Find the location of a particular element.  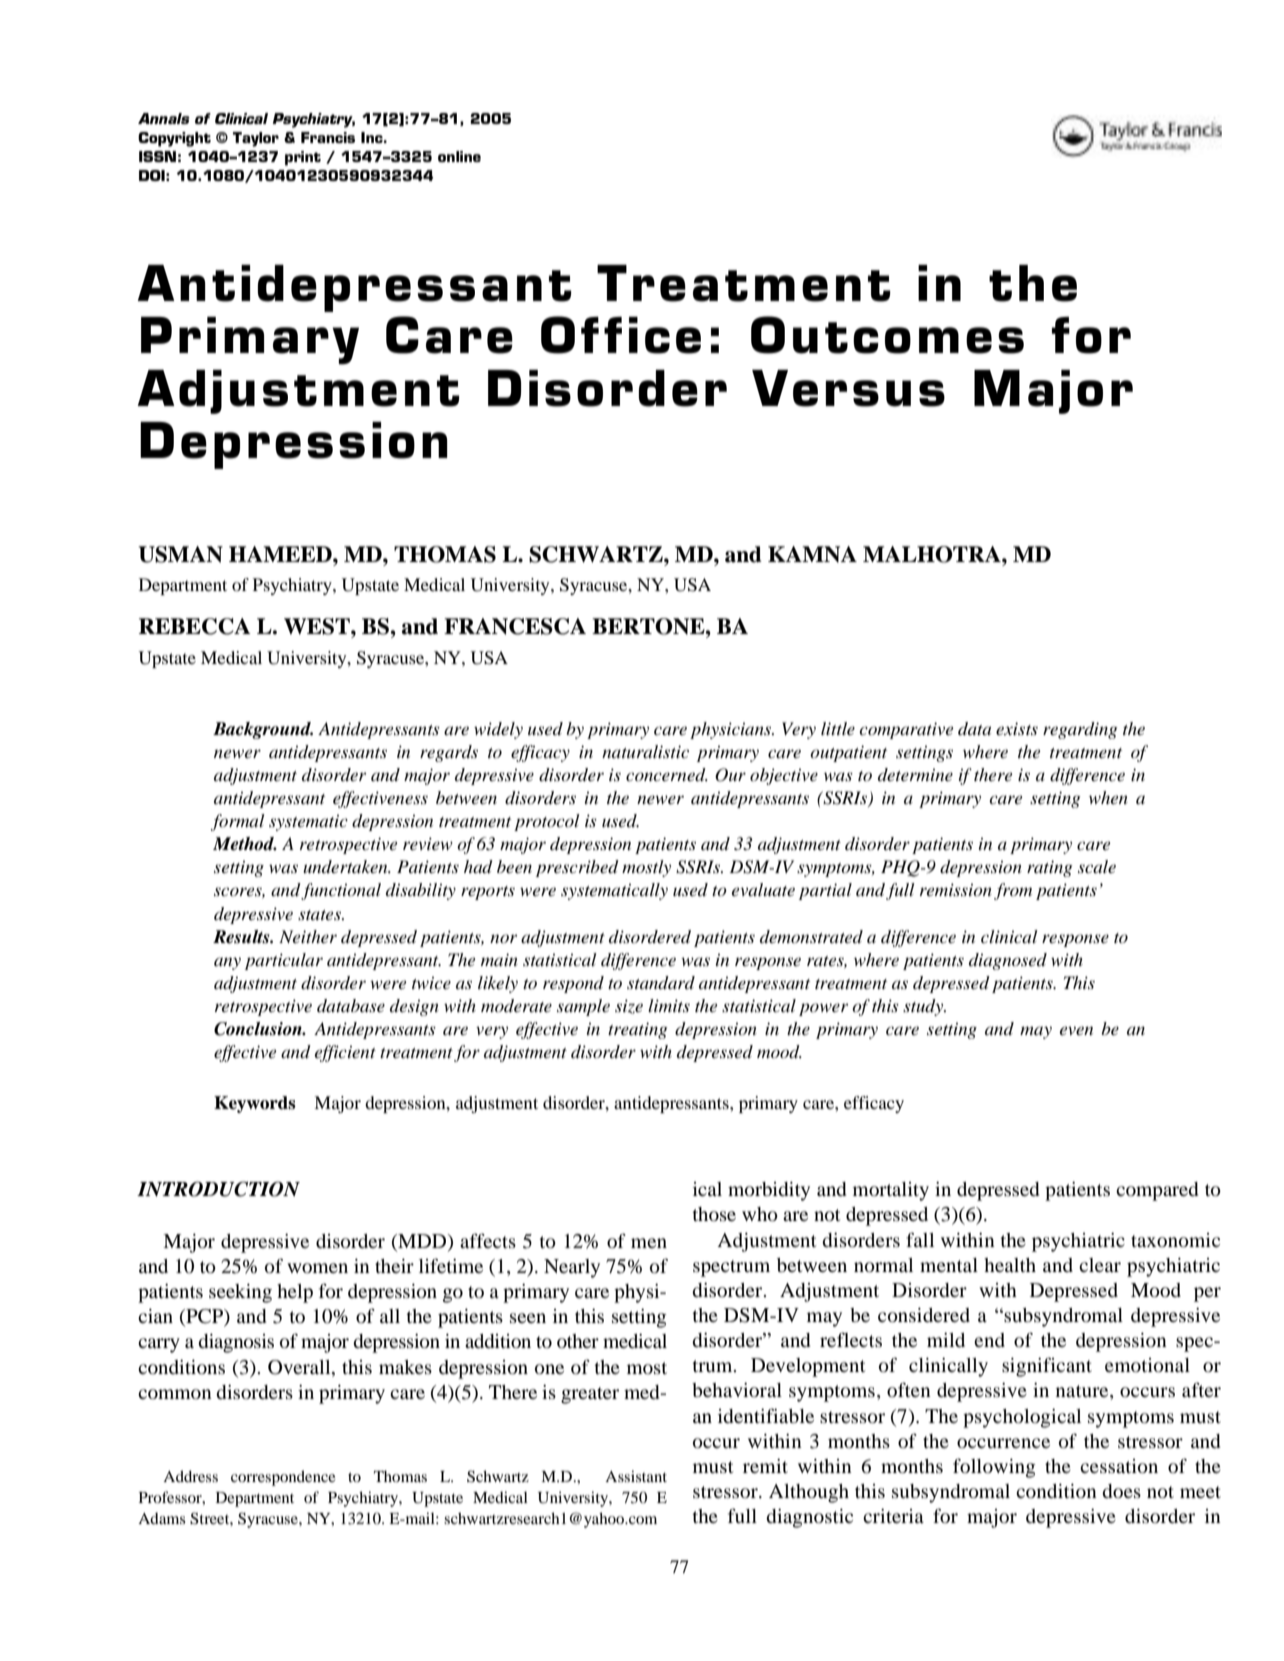

cessation is located at coordinates (1119, 1466).
